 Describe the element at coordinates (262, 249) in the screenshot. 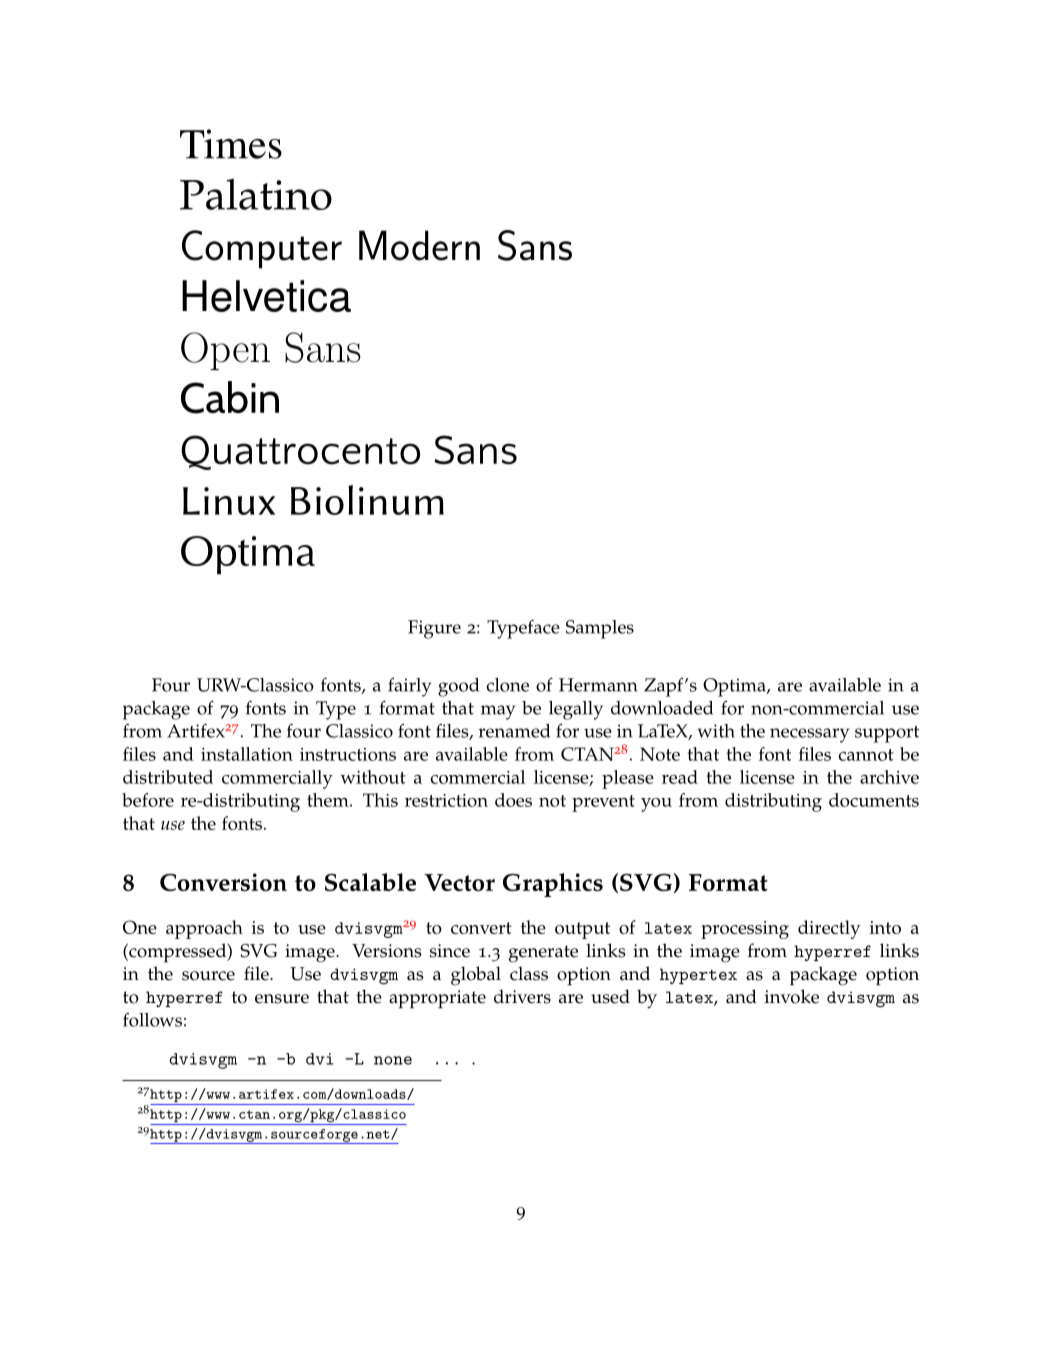

I see `Computer` at that location.
